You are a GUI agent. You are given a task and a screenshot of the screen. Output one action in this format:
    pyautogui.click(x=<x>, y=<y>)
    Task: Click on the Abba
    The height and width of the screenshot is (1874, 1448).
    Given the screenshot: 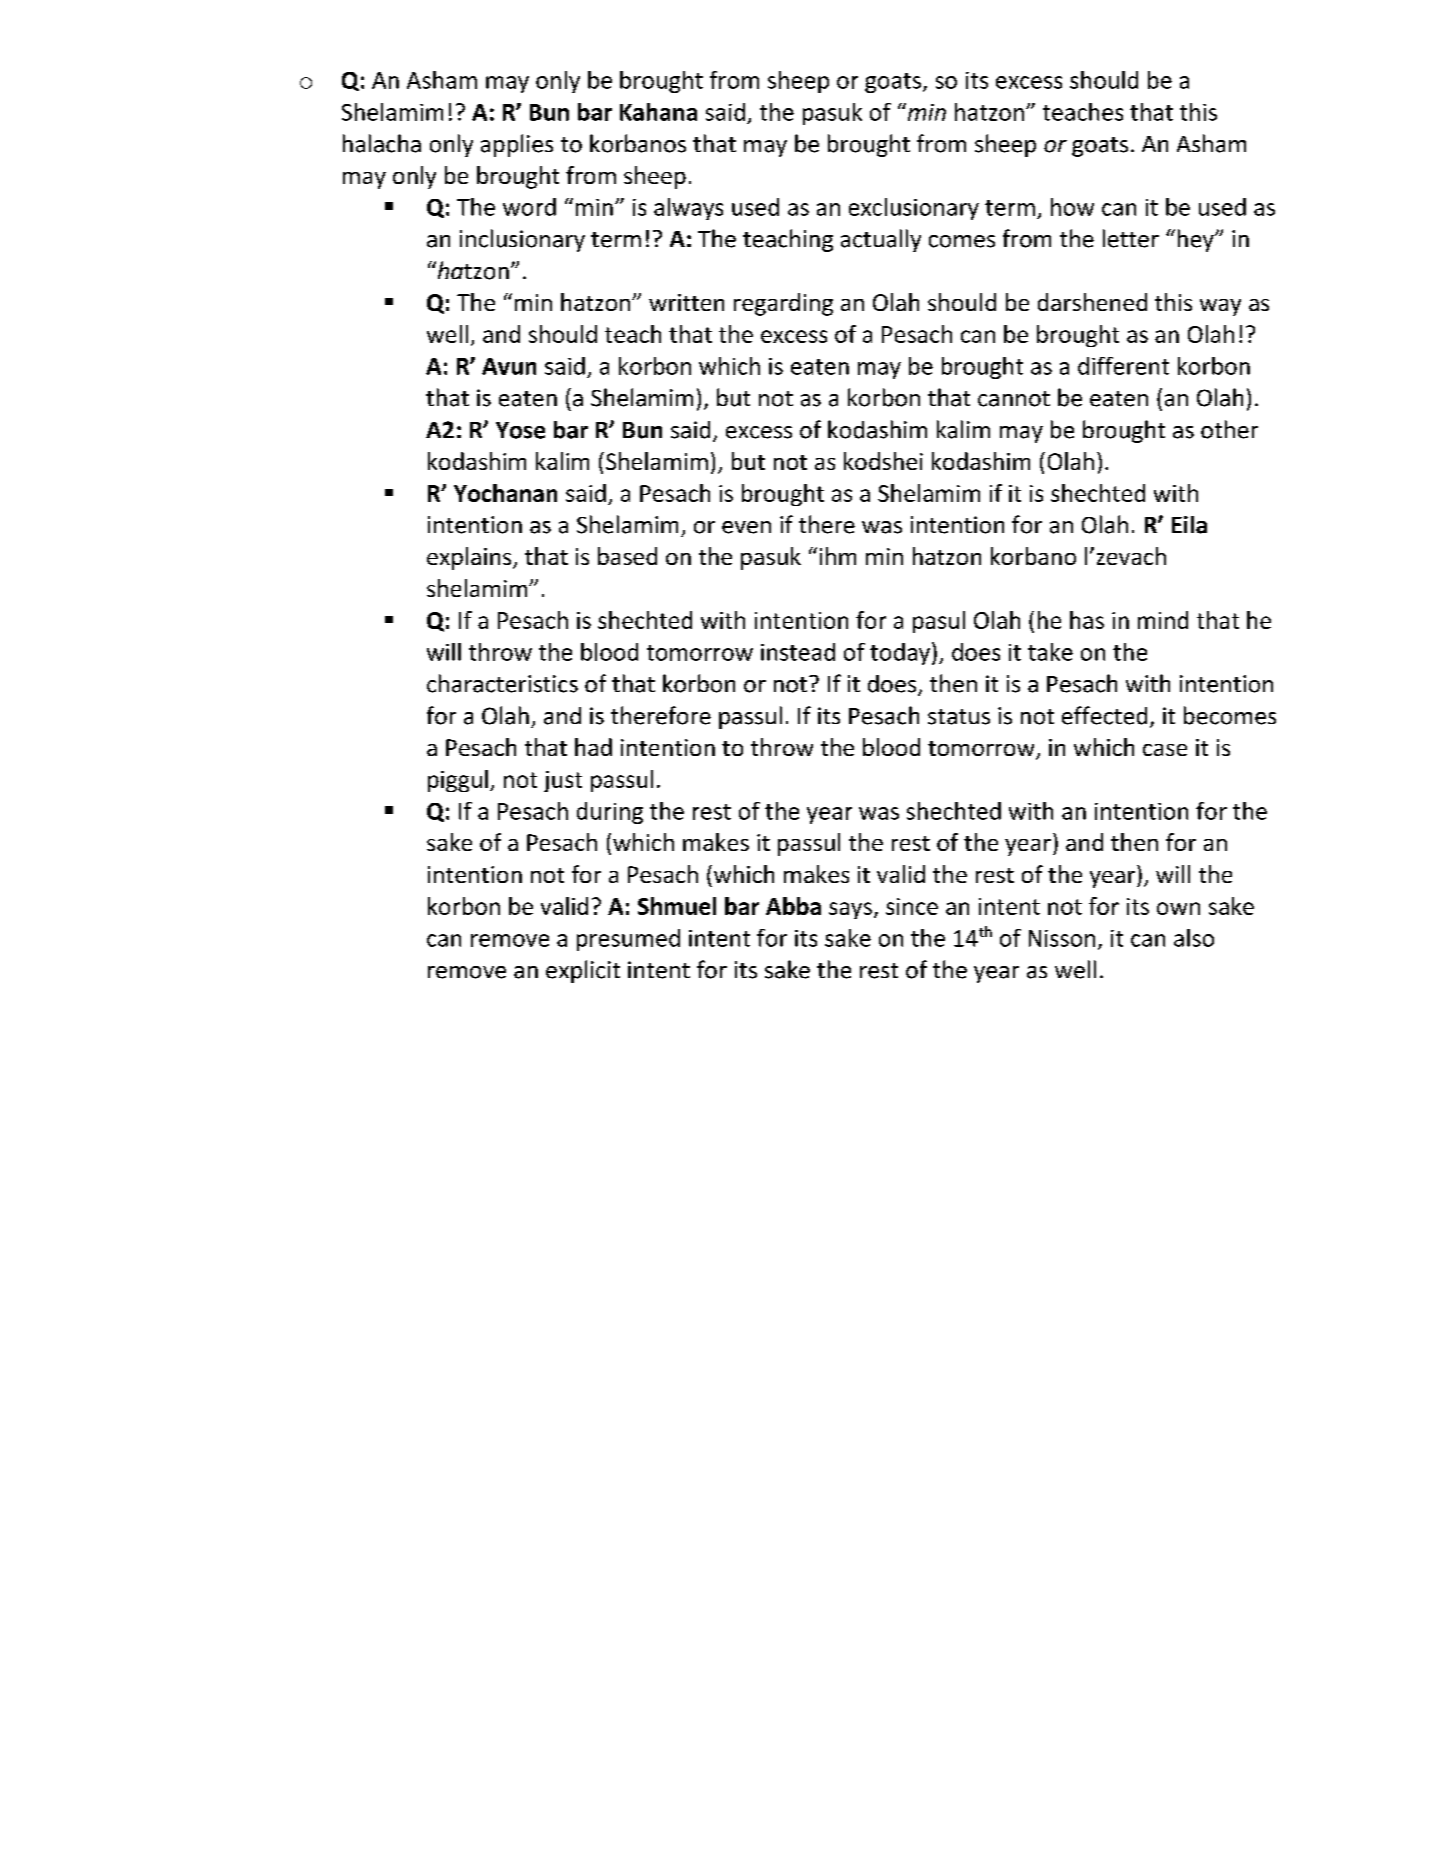 What is the action you would take?
    pyautogui.click(x=793, y=906)
